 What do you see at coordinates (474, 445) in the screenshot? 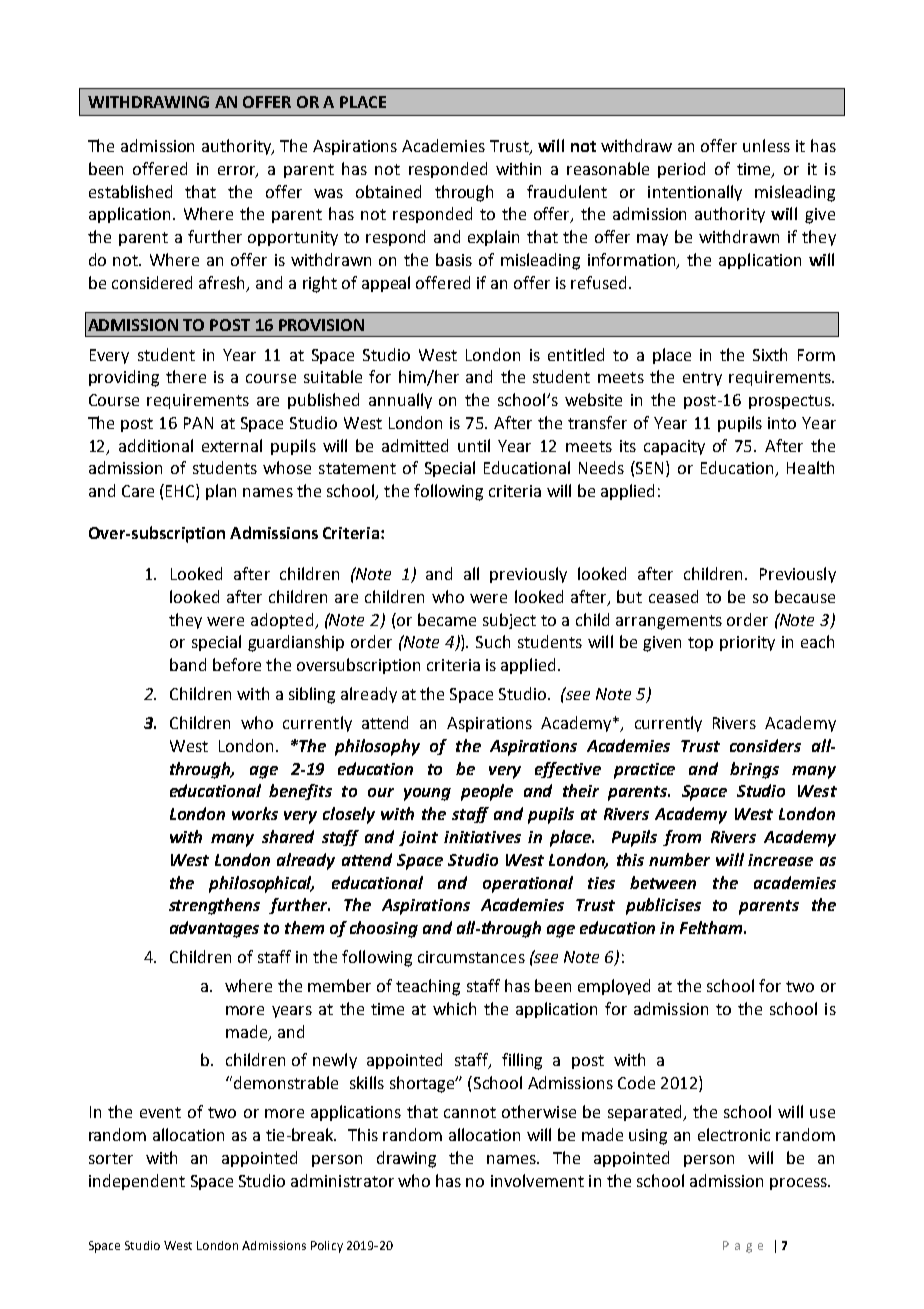
I see `until` at bounding box center [474, 445].
